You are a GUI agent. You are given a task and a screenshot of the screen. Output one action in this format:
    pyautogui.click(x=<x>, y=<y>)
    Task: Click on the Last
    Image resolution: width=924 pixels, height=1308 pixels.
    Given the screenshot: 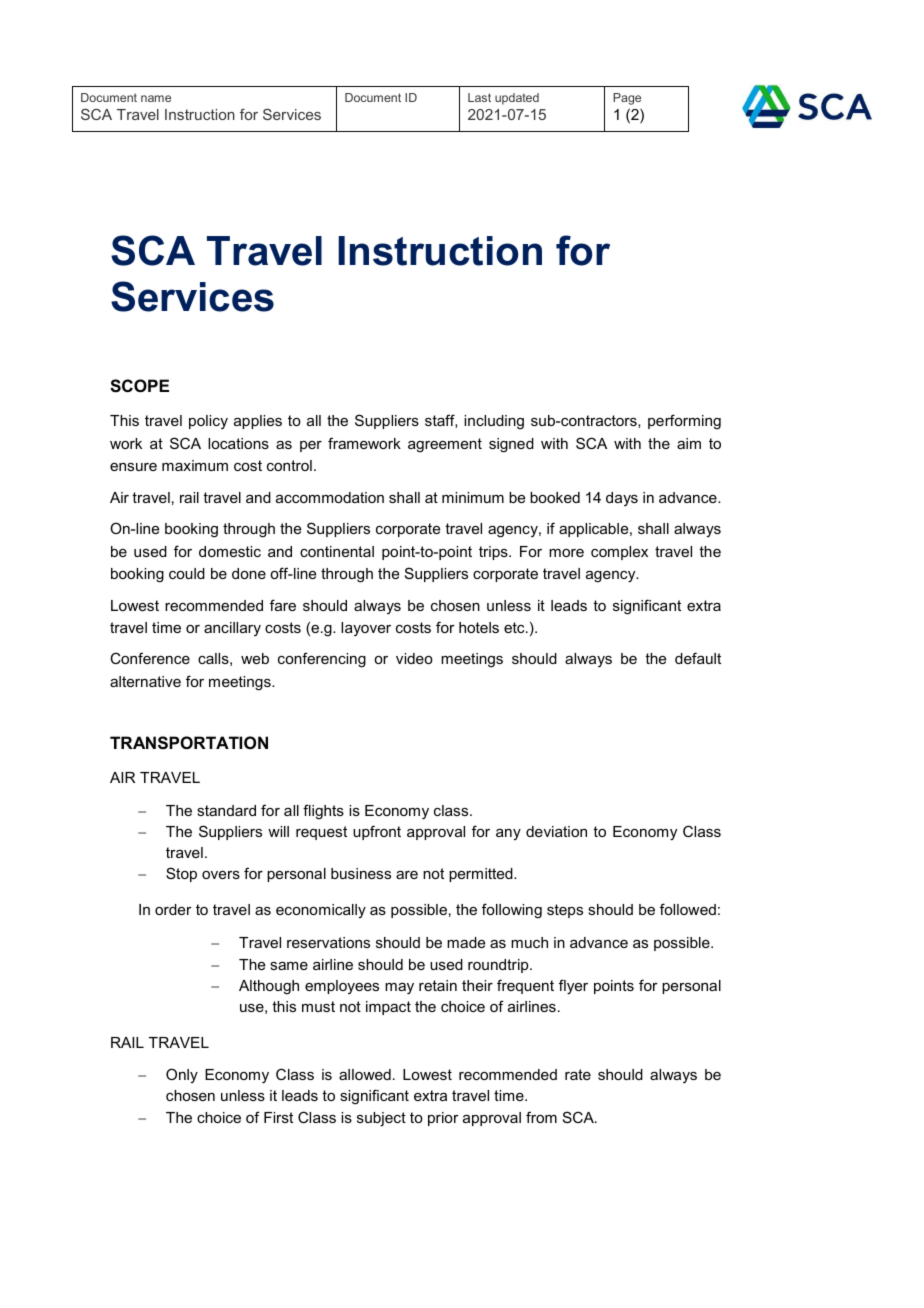 What is the action you would take?
    pyautogui.click(x=479, y=97)
